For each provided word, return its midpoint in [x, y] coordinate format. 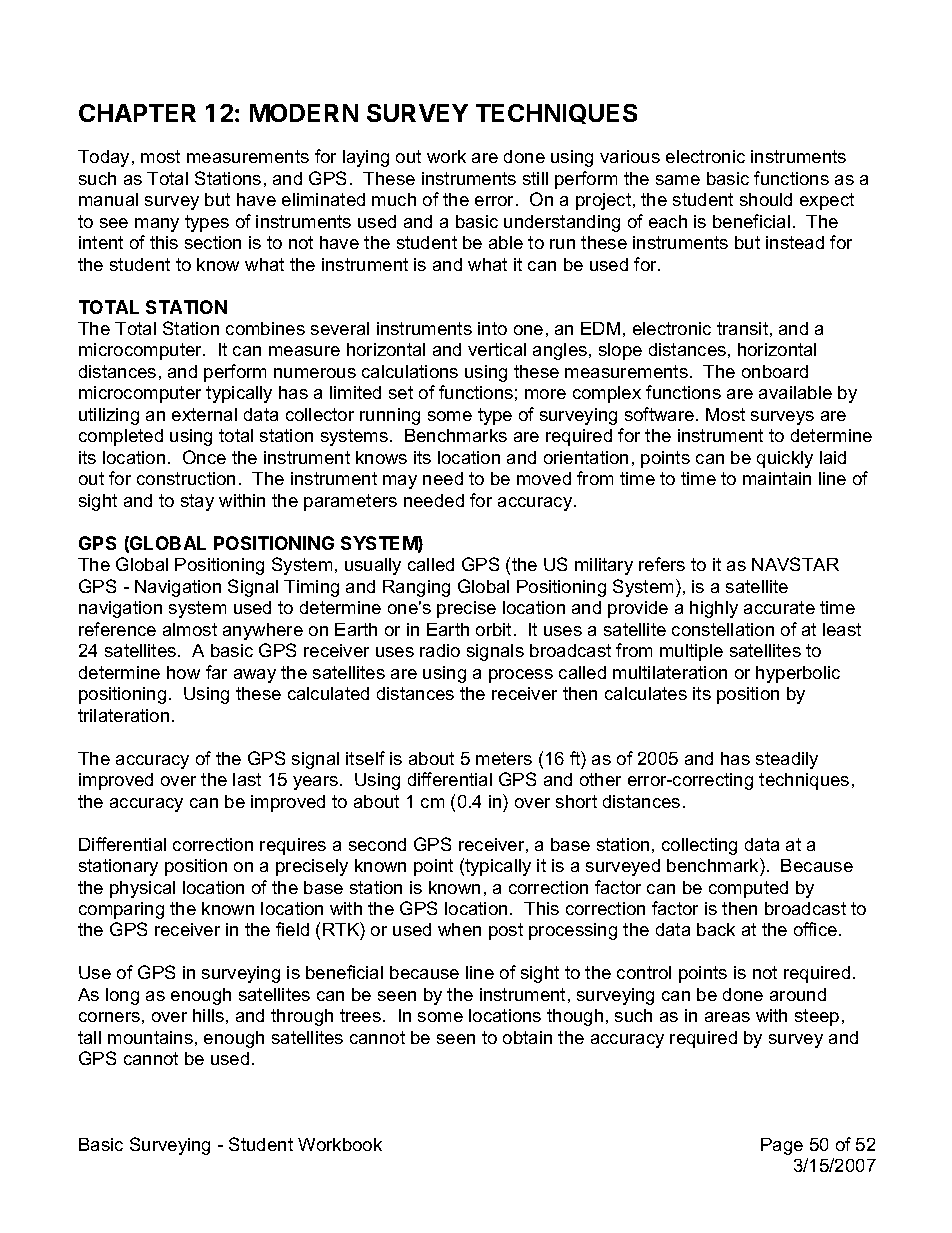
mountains [150, 1037]
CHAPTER [137, 113]
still [535, 178]
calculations [410, 371]
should [766, 199]
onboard [775, 371]
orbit [493, 629]
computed [748, 889]
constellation [723, 629]
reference [117, 629]
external [204, 414]
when [459, 929]
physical [142, 889]
